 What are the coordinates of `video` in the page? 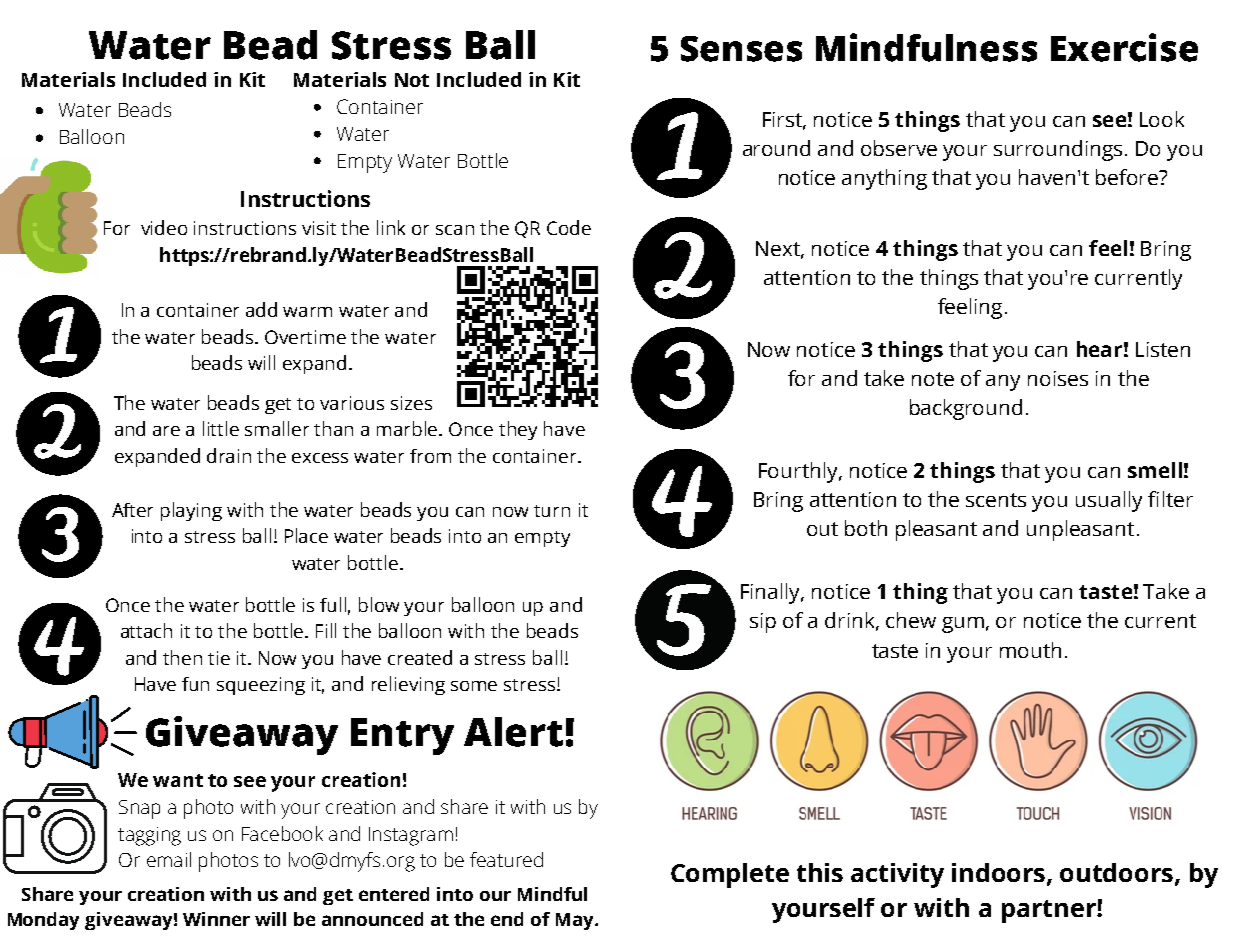 It's located at (164, 227).
